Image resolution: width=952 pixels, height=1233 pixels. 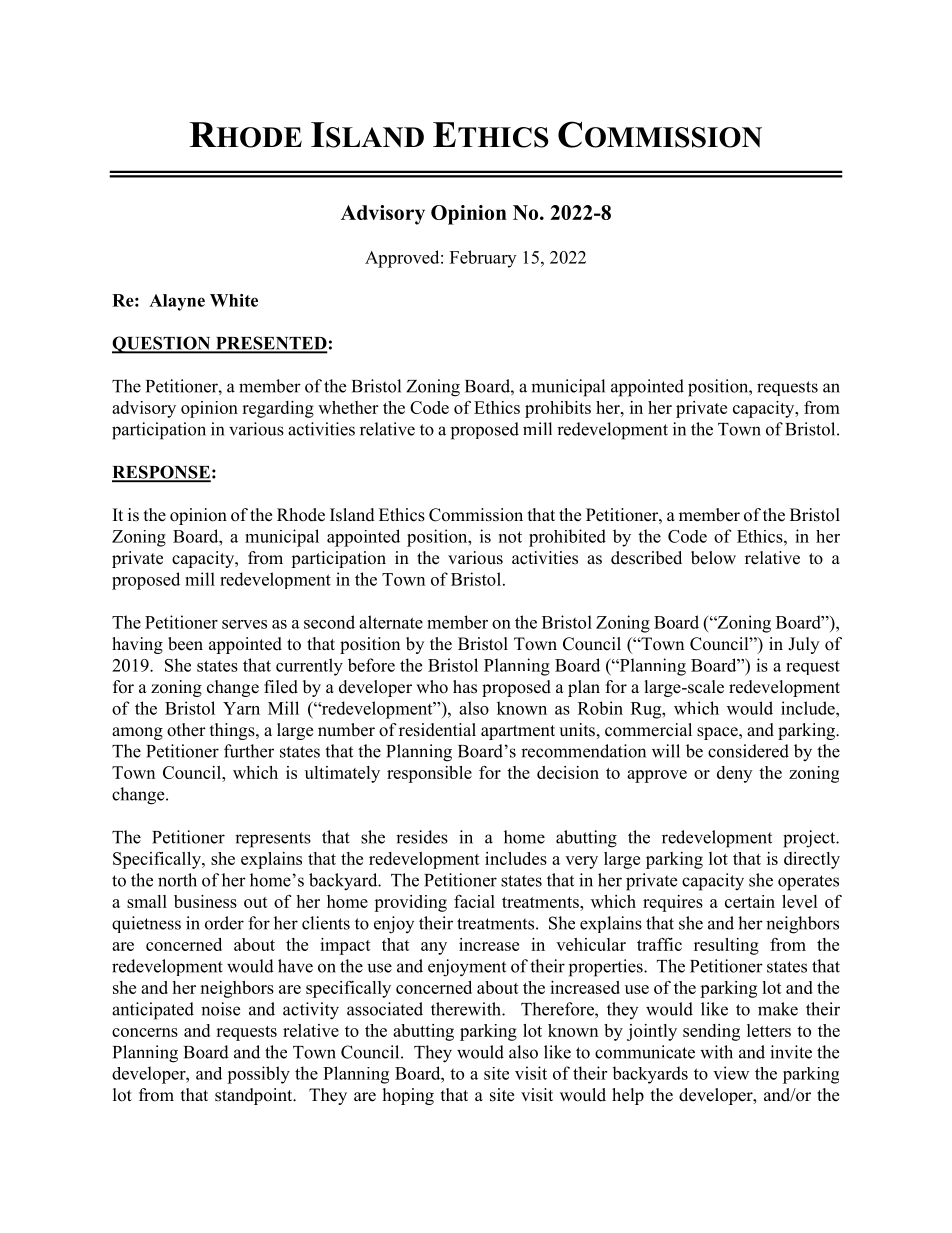 What do you see at coordinates (465, 687) in the image?
I see `has` at bounding box center [465, 687].
